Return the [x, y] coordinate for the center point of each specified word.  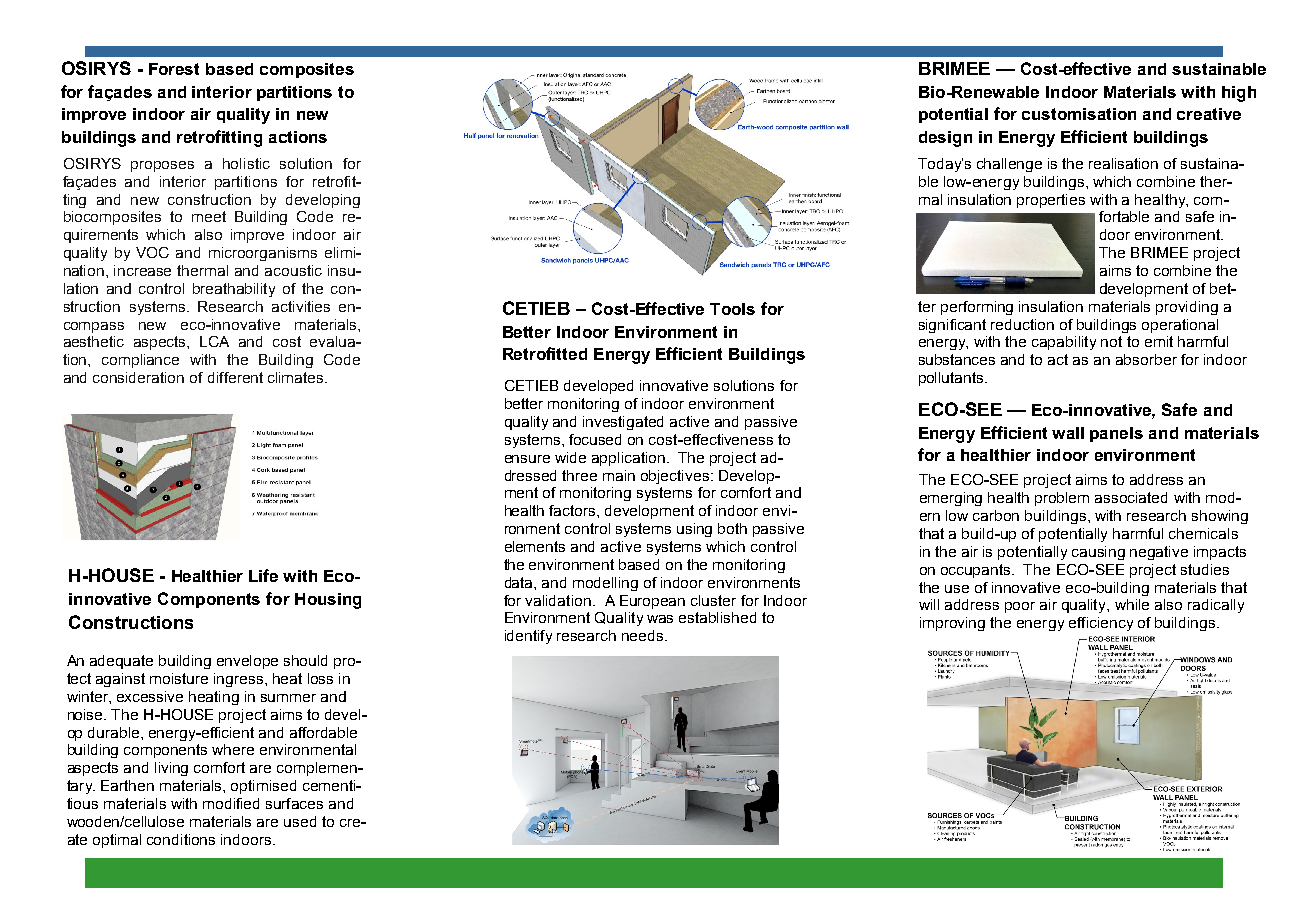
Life [263, 575]
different [235, 377]
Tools [732, 309]
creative [1209, 114]
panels [1116, 434]
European [652, 602]
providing [1187, 308]
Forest [174, 69]
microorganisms [263, 254]
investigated [623, 423]
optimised [263, 787]
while [1132, 604]
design [945, 139]
